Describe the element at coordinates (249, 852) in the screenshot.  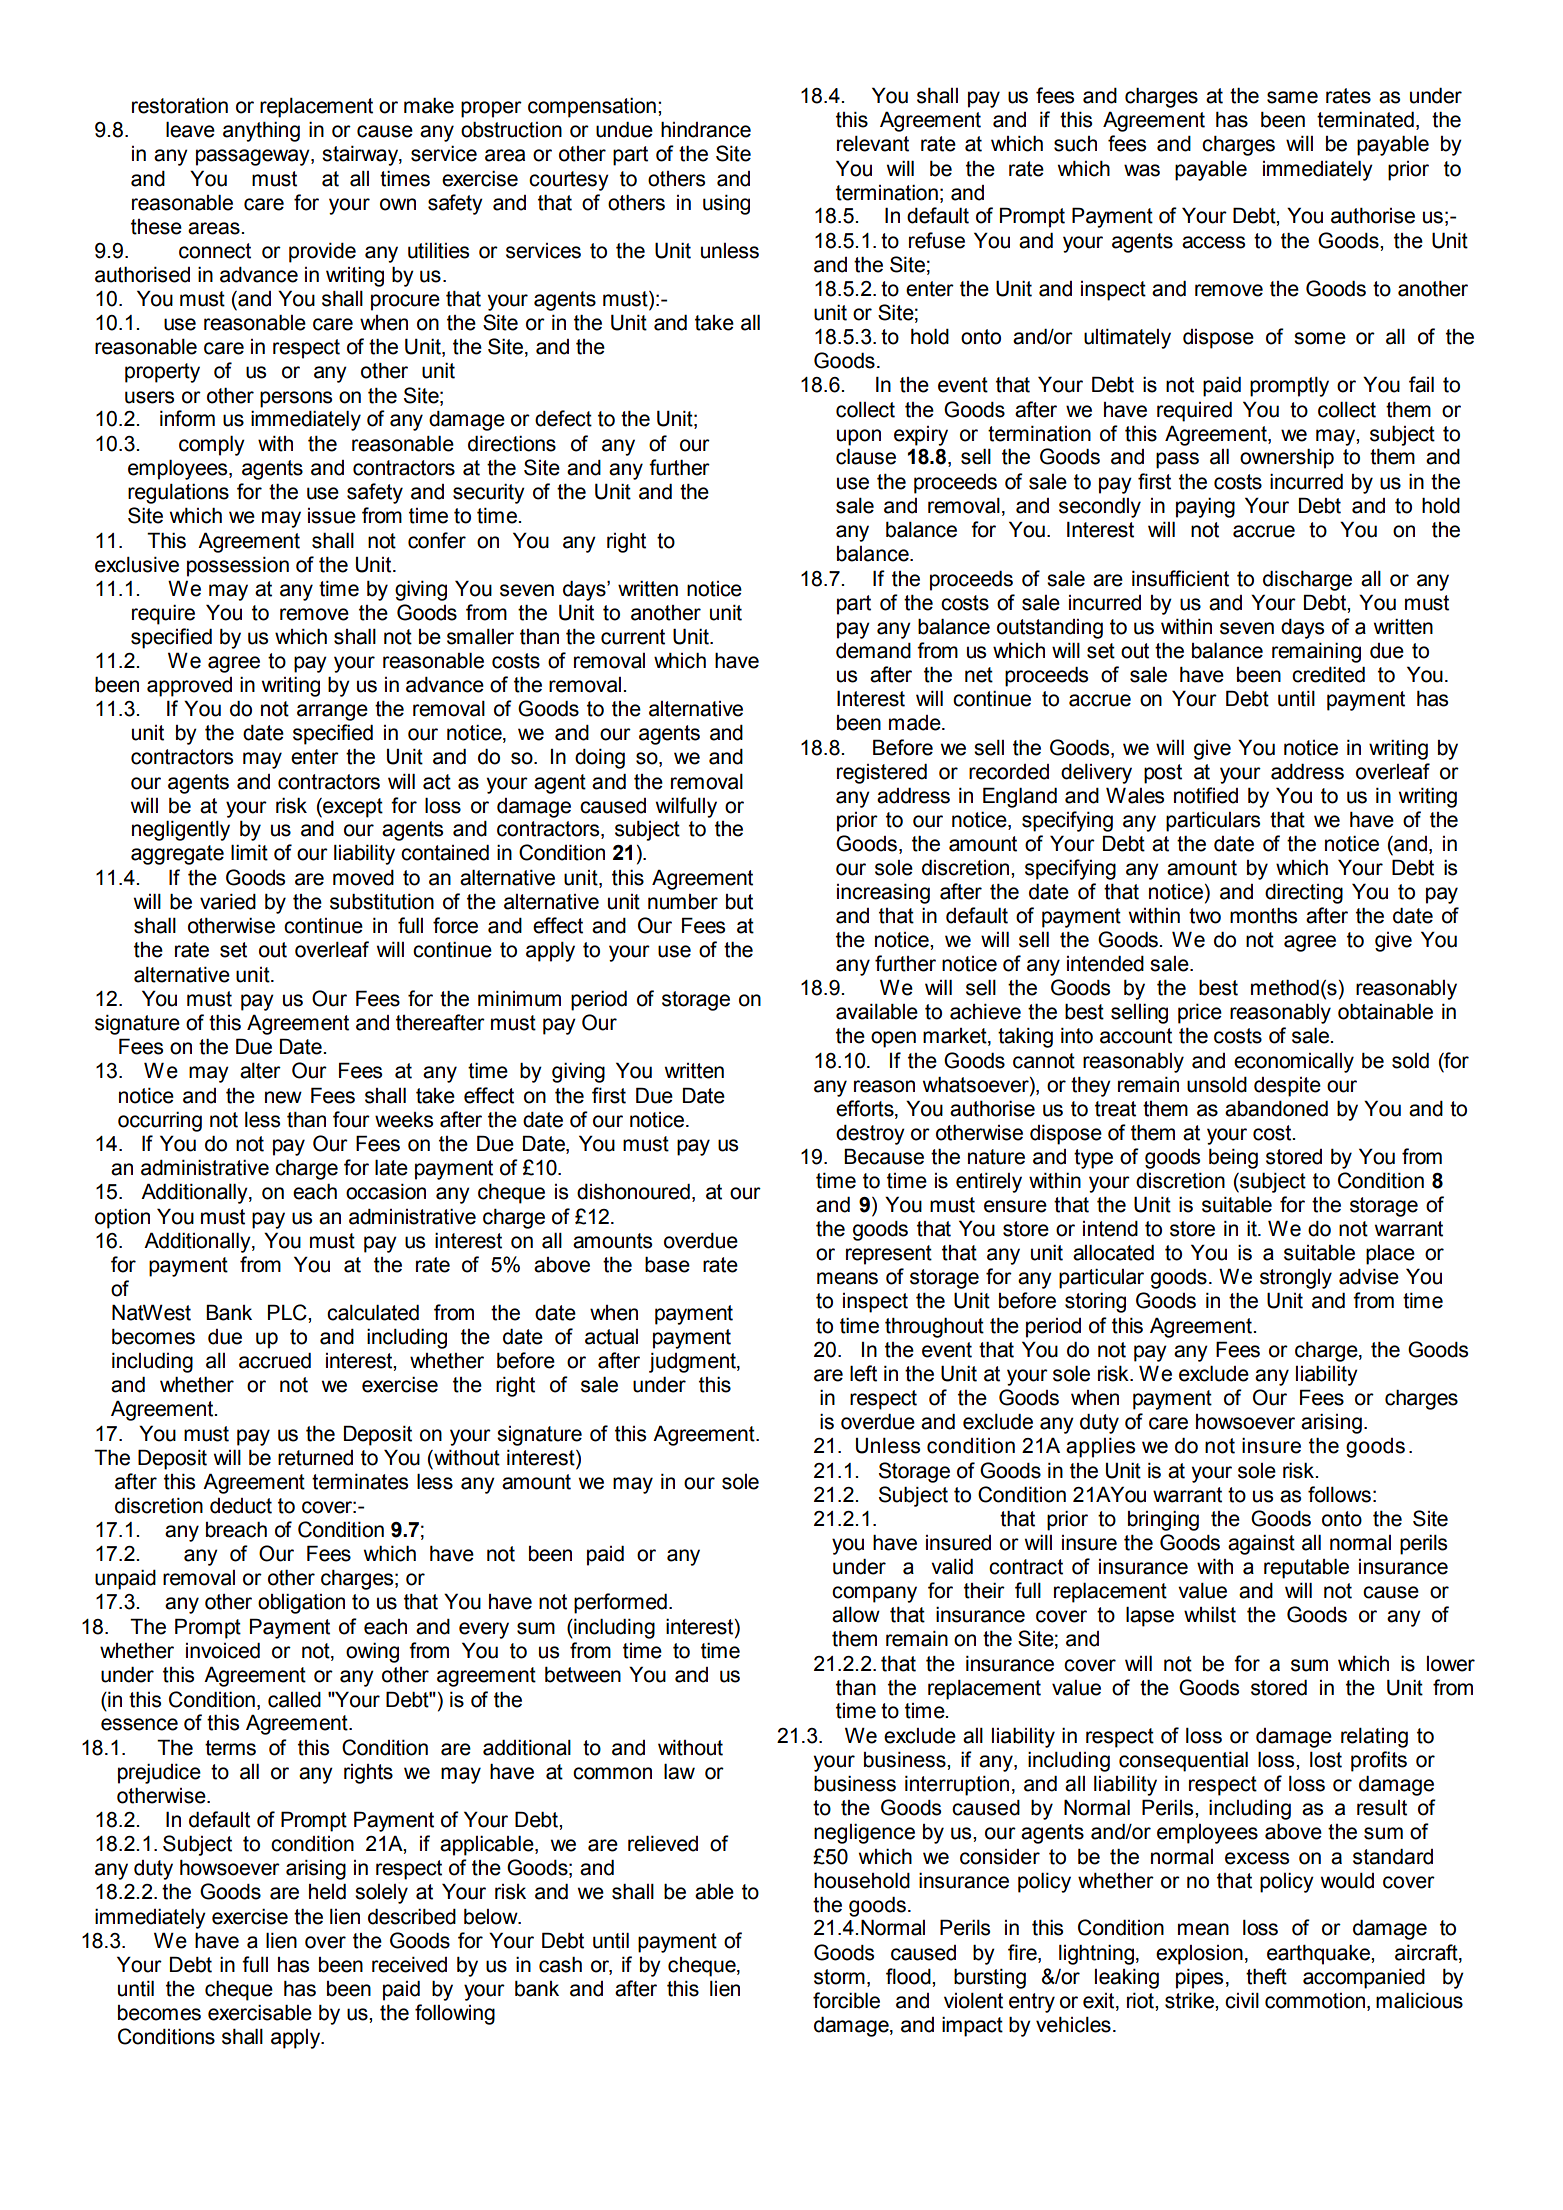
I see `limit` at that location.
